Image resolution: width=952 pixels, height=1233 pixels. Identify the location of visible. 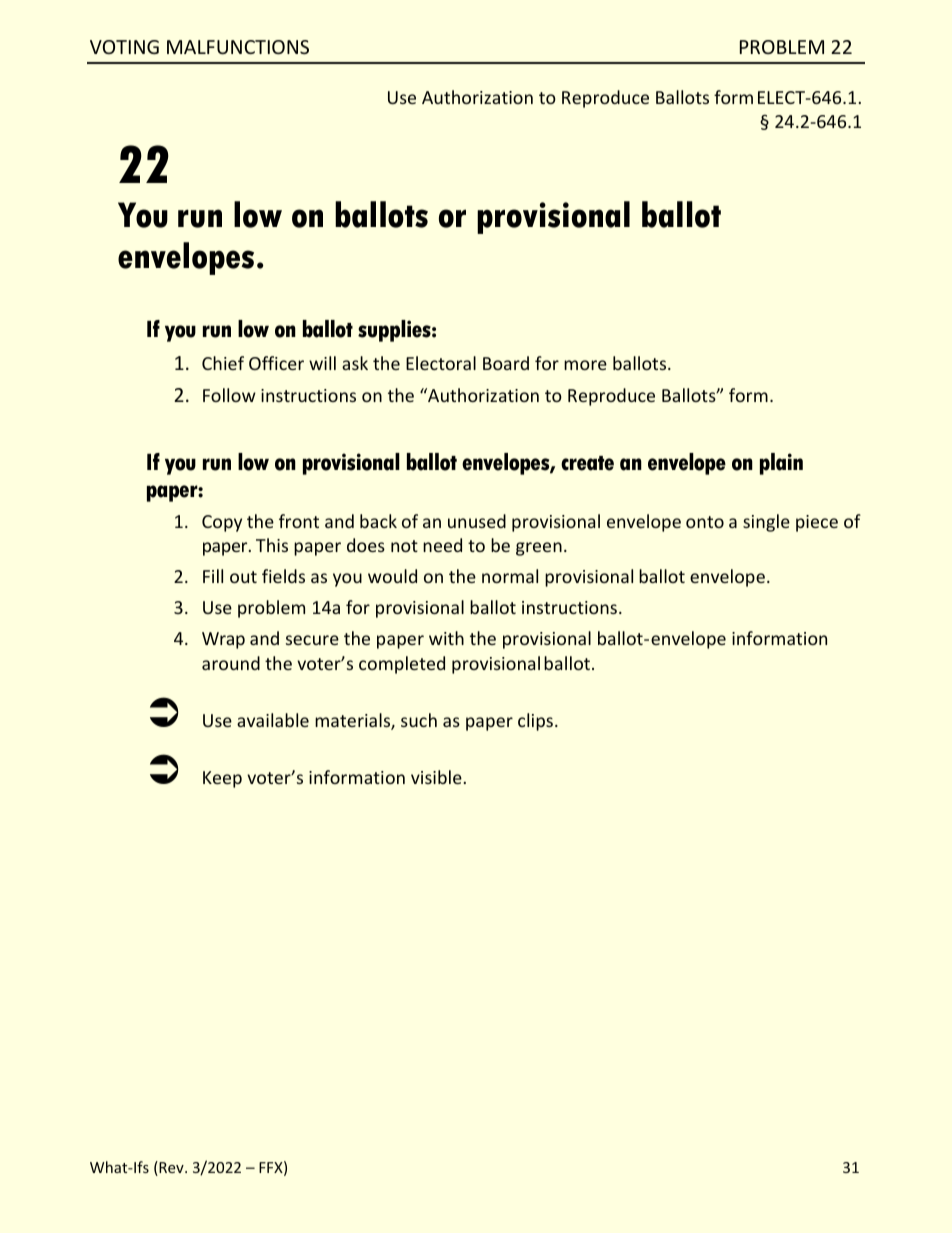
(436, 777).
